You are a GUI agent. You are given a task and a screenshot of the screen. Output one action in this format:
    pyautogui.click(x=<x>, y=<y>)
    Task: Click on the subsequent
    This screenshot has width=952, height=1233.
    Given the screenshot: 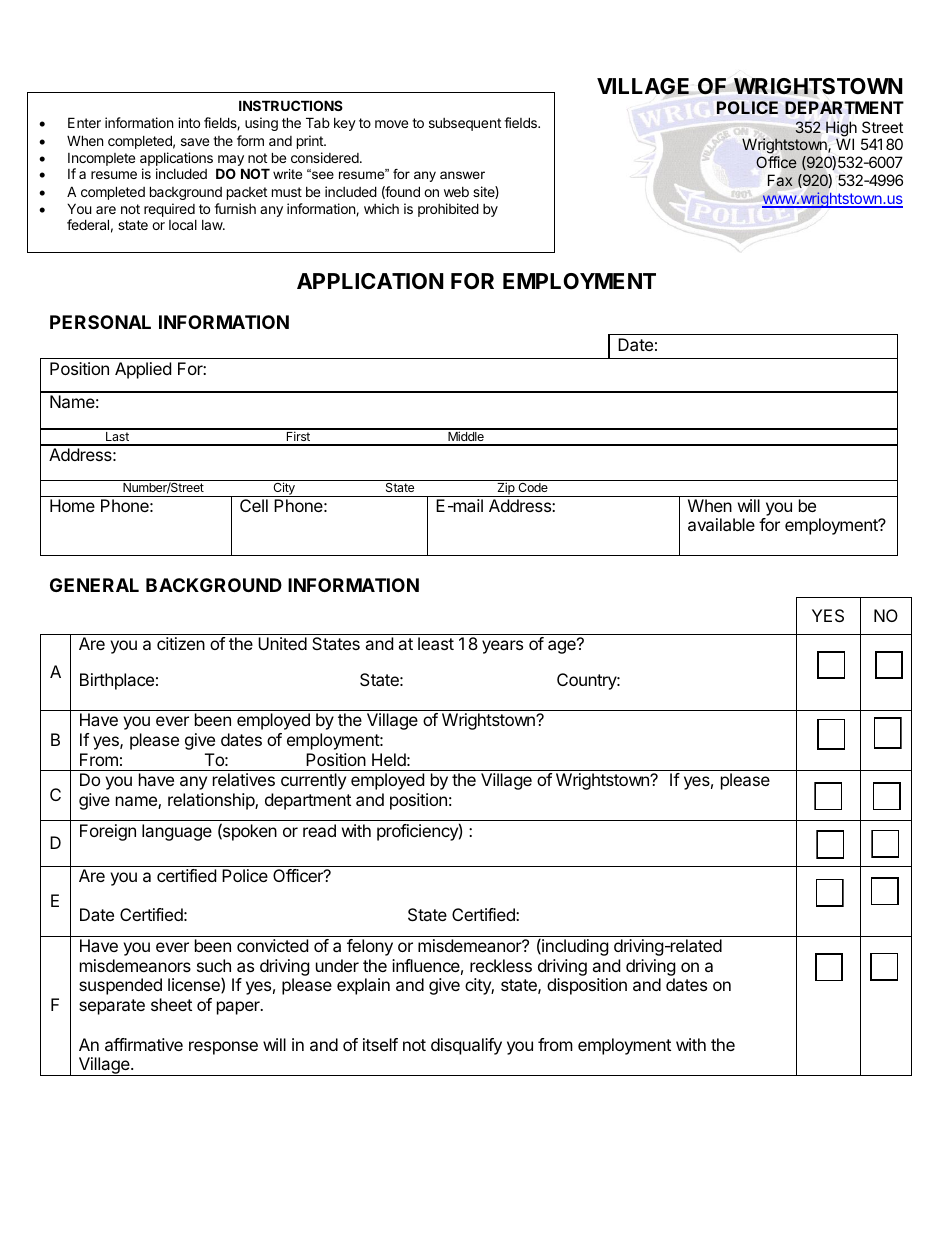 What is the action you would take?
    pyautogui.click(x=465, y=124)
